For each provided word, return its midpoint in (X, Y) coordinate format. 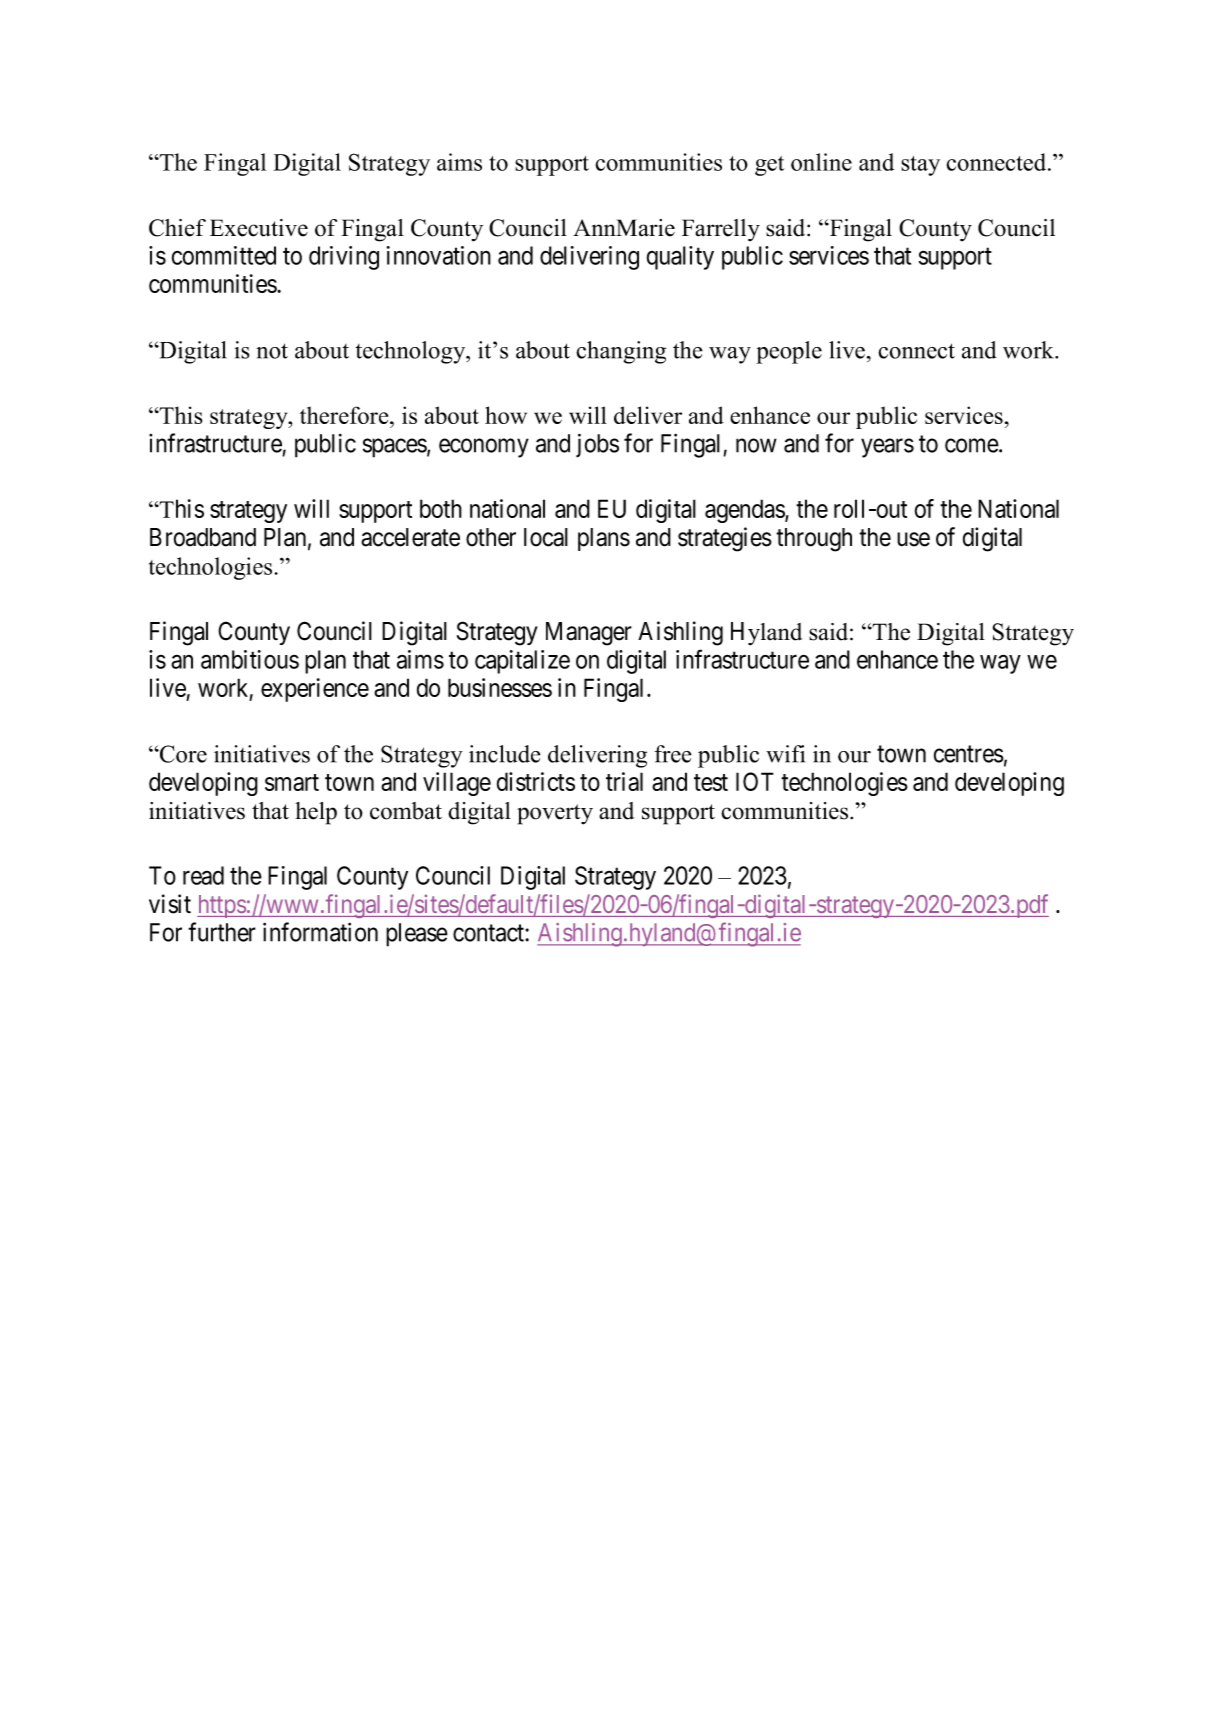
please (417, 935)
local (546, 537)
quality (680, 258)
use (913, 539)
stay (920, 166)
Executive (259, 228)
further (222, 932)
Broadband (203, 537)
